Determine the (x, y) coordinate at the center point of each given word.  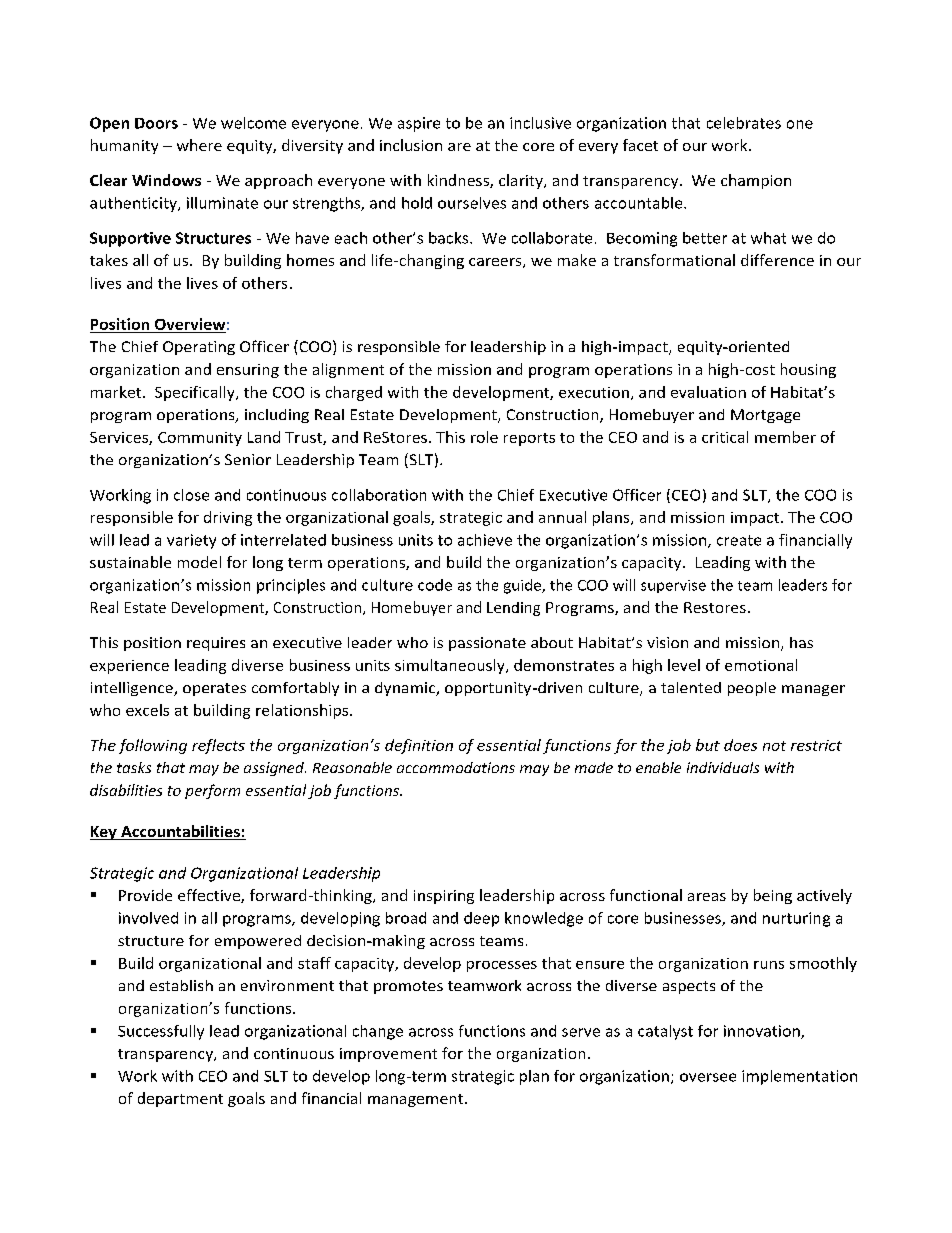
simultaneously (451, 666)
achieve (485, 540)
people (752, 689)
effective (210, 896)
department (180, 1099)
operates (214, 689)
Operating (199, 348)
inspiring (444, 897)
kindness (459, 181)
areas (707, 897)
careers (496, 263)
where (199, 145)
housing (808, 370)
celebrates (744, 123)
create (739, 540)
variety (191, 541)
